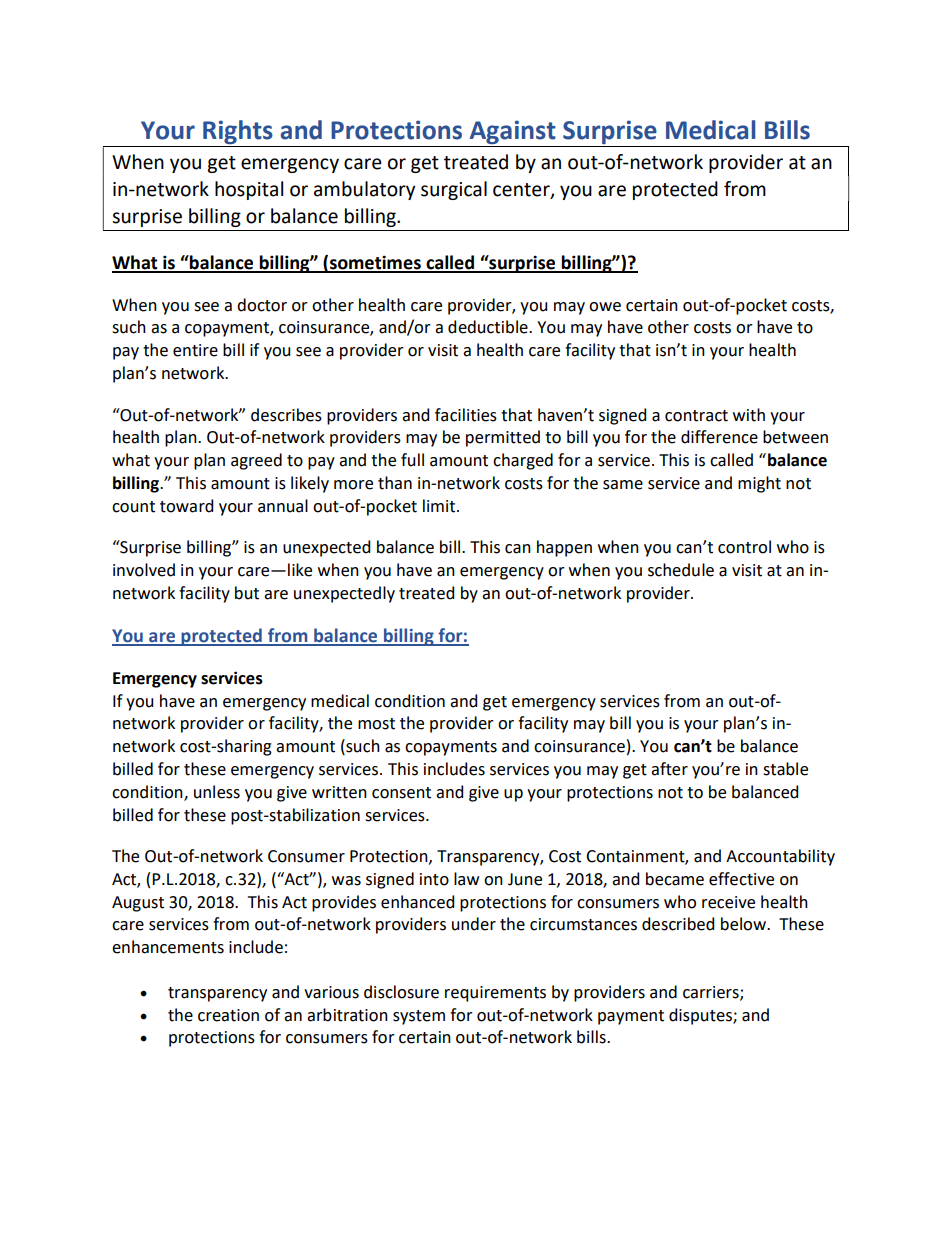 The height and width of the image is (1233, 952). I want to click on most, so click(376, 724).
